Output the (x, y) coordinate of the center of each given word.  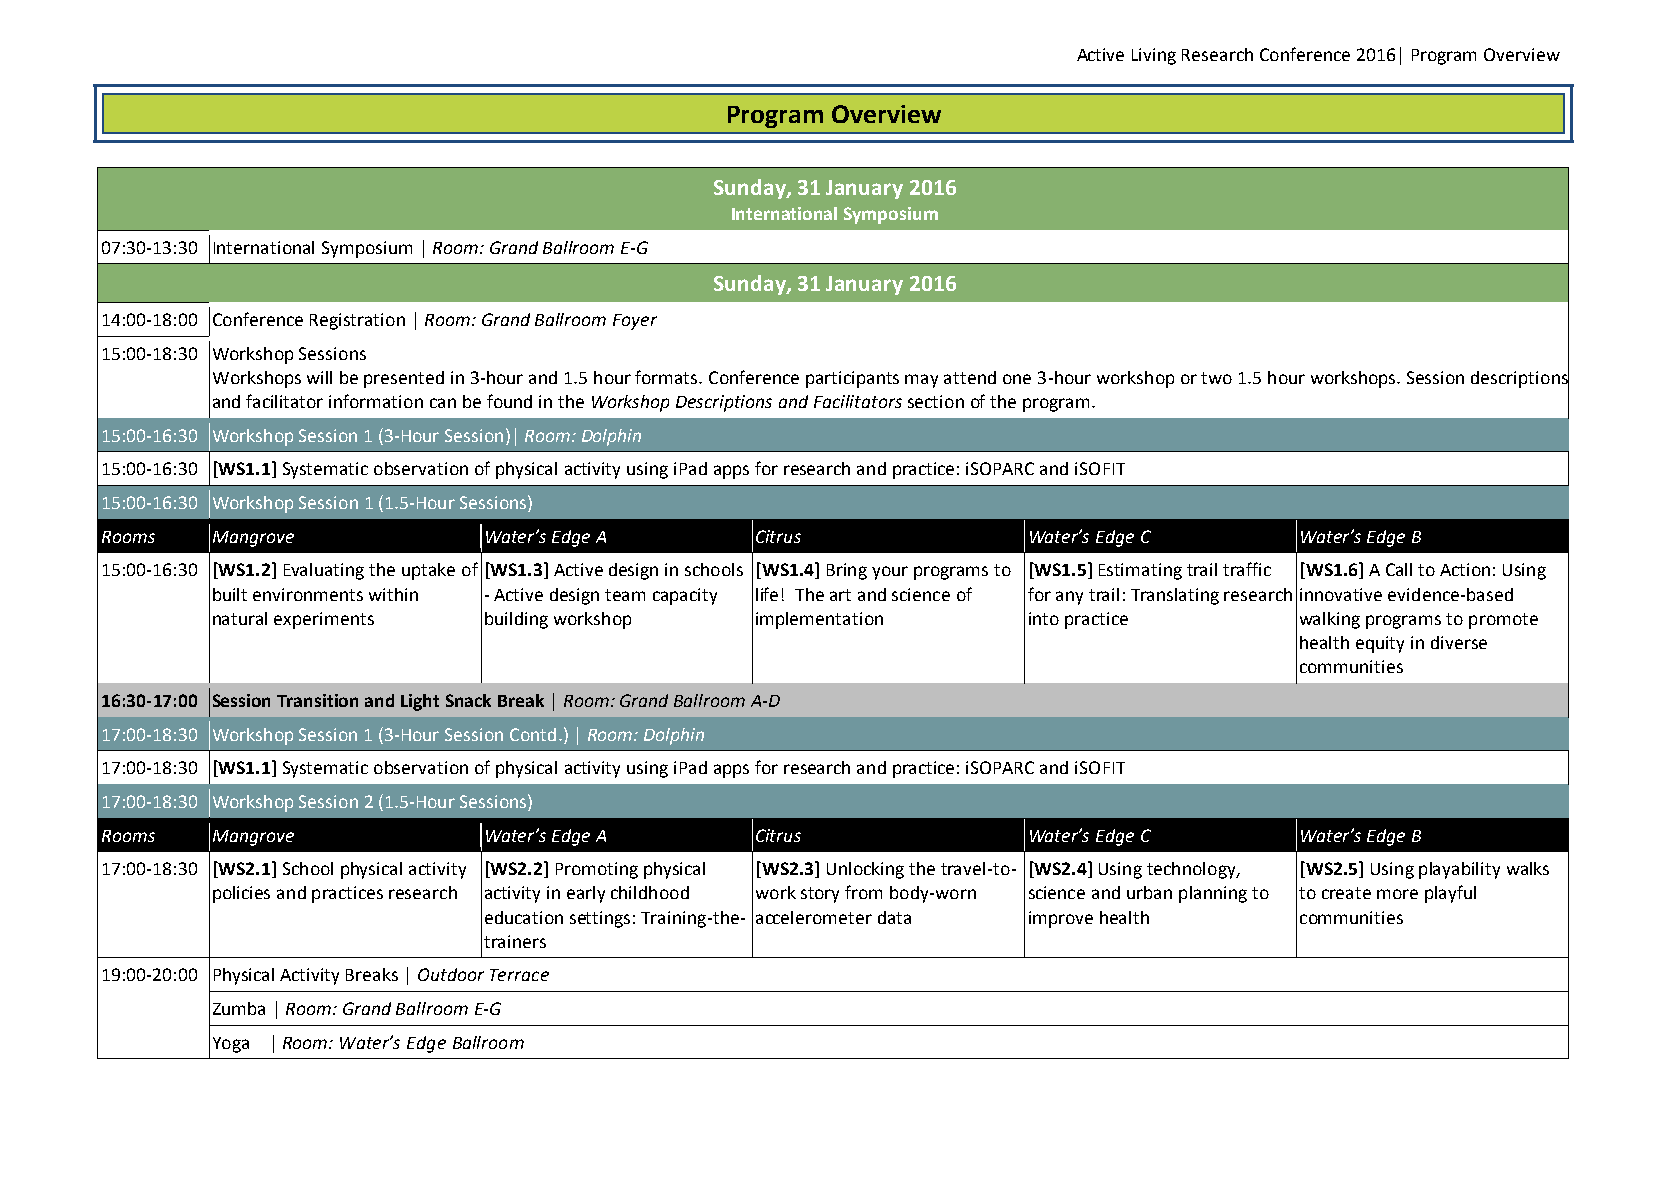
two (1216, 378)
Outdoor (451, 974)
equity (1380, 644)
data (894, 917)
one (1017, 379)
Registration (357, 321)
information (376, 401)
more (1397, 894)
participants (852, 379)
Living (1154, 56)
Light (420, 702)
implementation (819, 620)
